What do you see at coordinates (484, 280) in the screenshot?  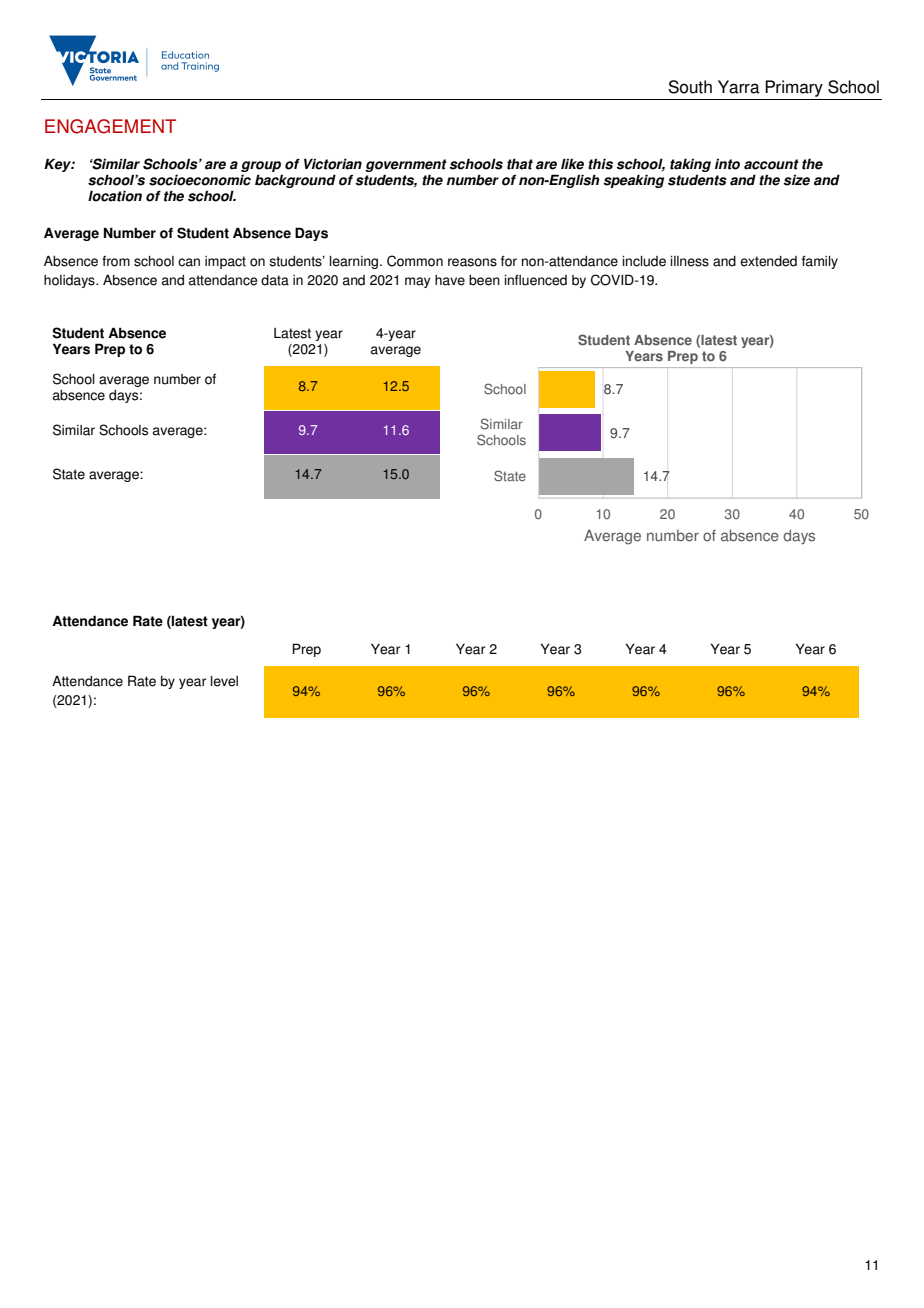 I see `been` at bounding box center [484, 280].
